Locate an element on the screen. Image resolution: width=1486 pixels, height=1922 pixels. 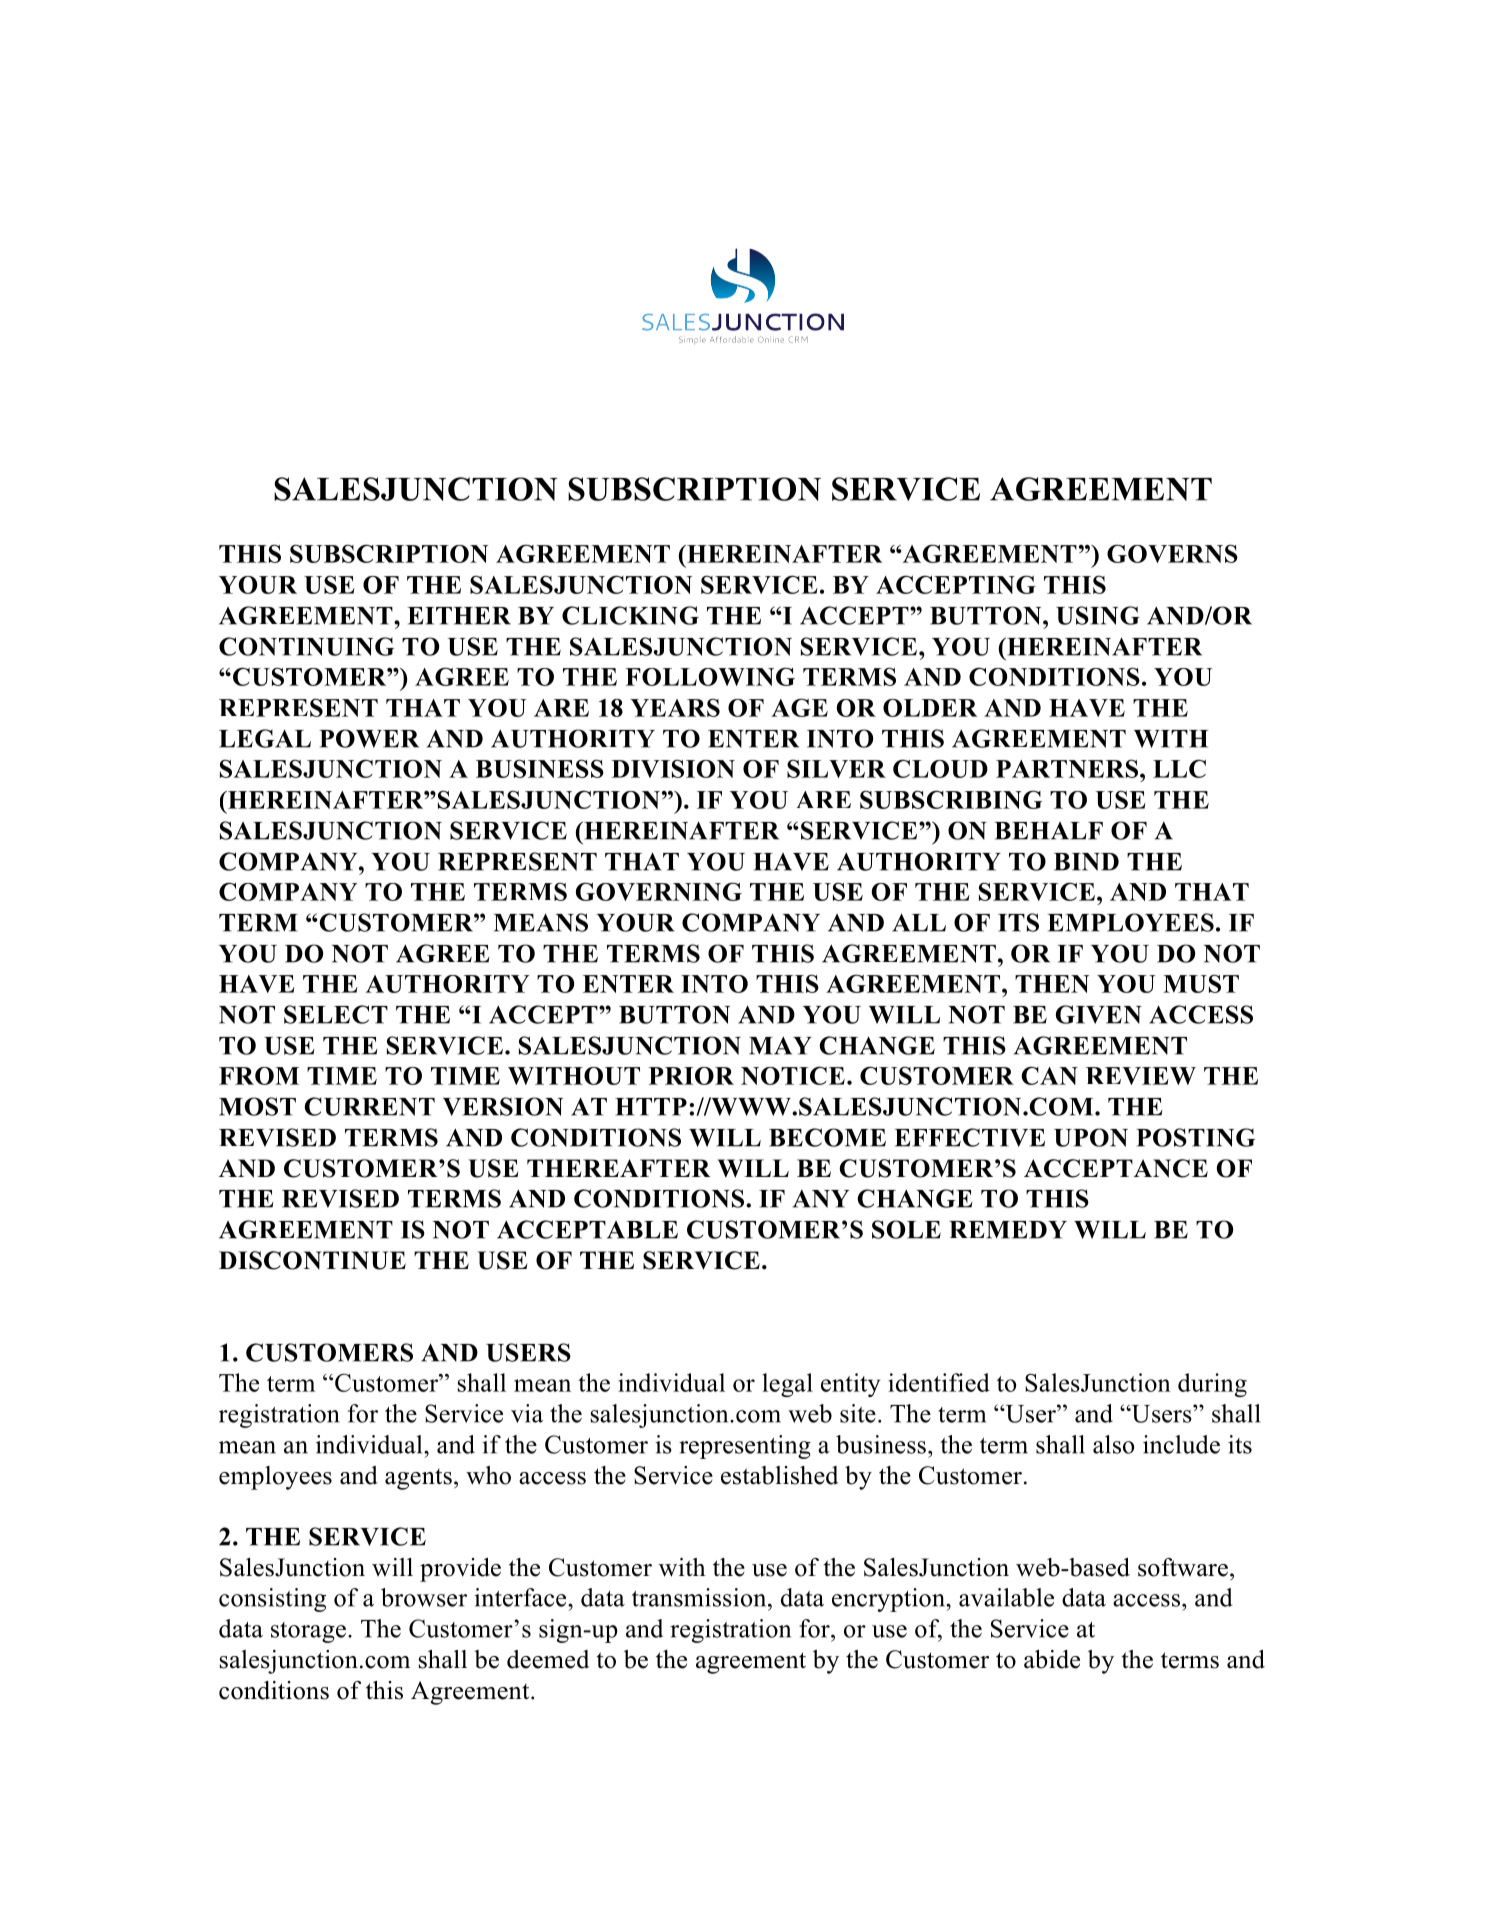
EITHER is located at coordinates (459, 616).
